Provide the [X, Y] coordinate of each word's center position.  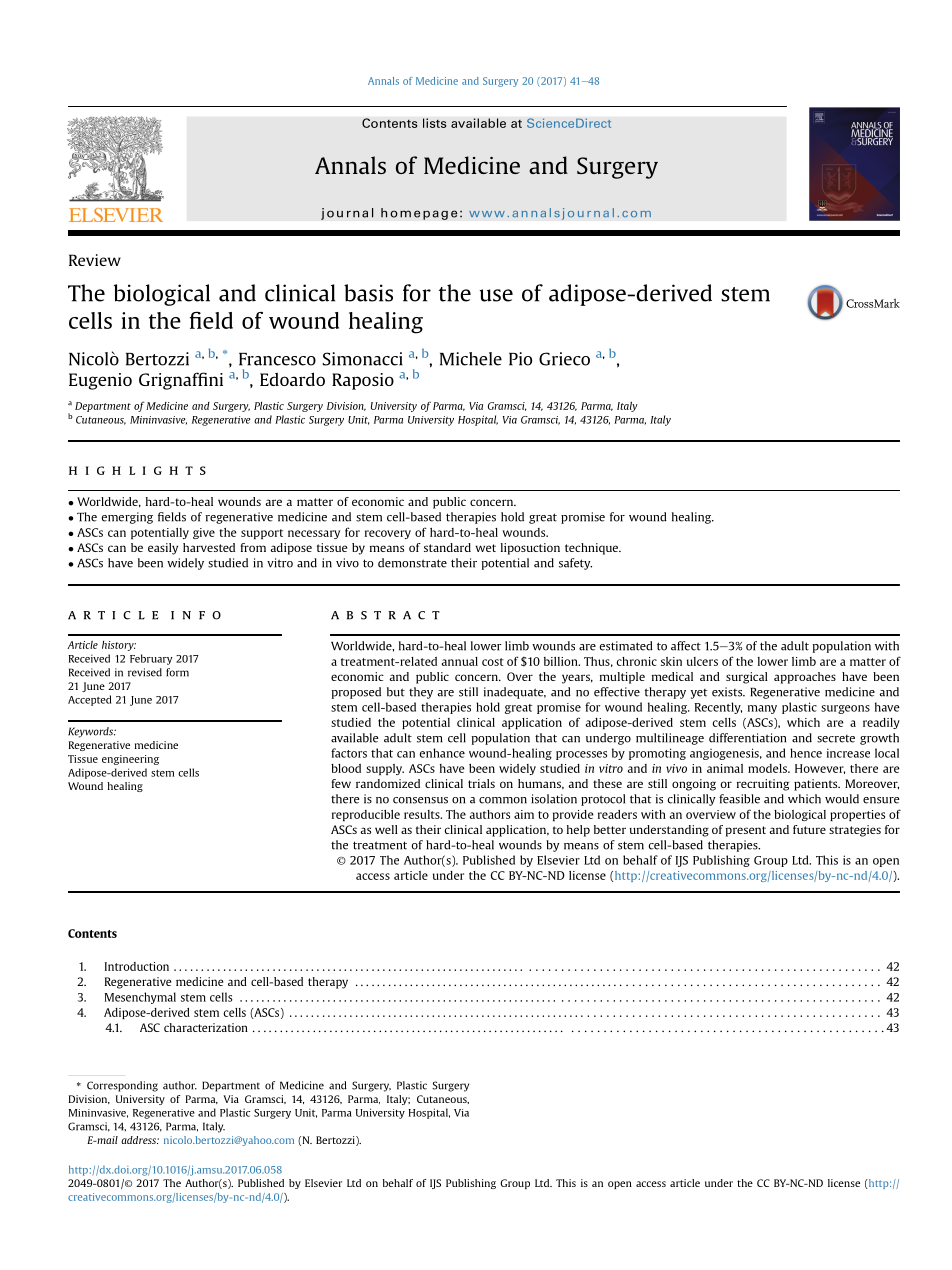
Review [95, 260]
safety [575, 564]
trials [481, 783]
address [140, 1140]
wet [486, 548]
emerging [127, 518]
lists [435, 123]
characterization [206, 1027]
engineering [130, 760]
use [496, 295]
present [746, 831]
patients [817, 785]
